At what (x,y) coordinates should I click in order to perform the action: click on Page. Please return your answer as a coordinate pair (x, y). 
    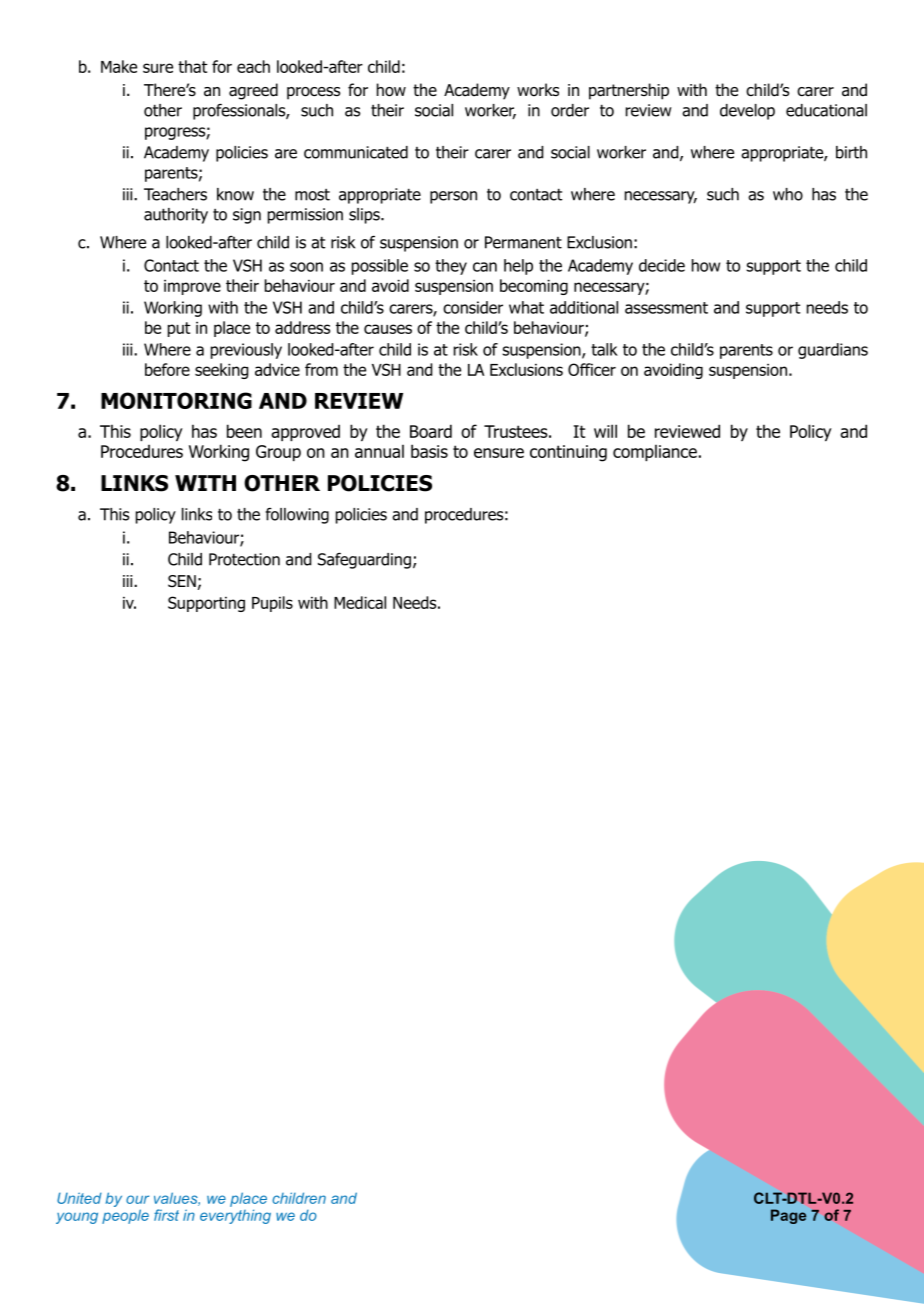
    Looking at the image, I should click on (788, 1216).
